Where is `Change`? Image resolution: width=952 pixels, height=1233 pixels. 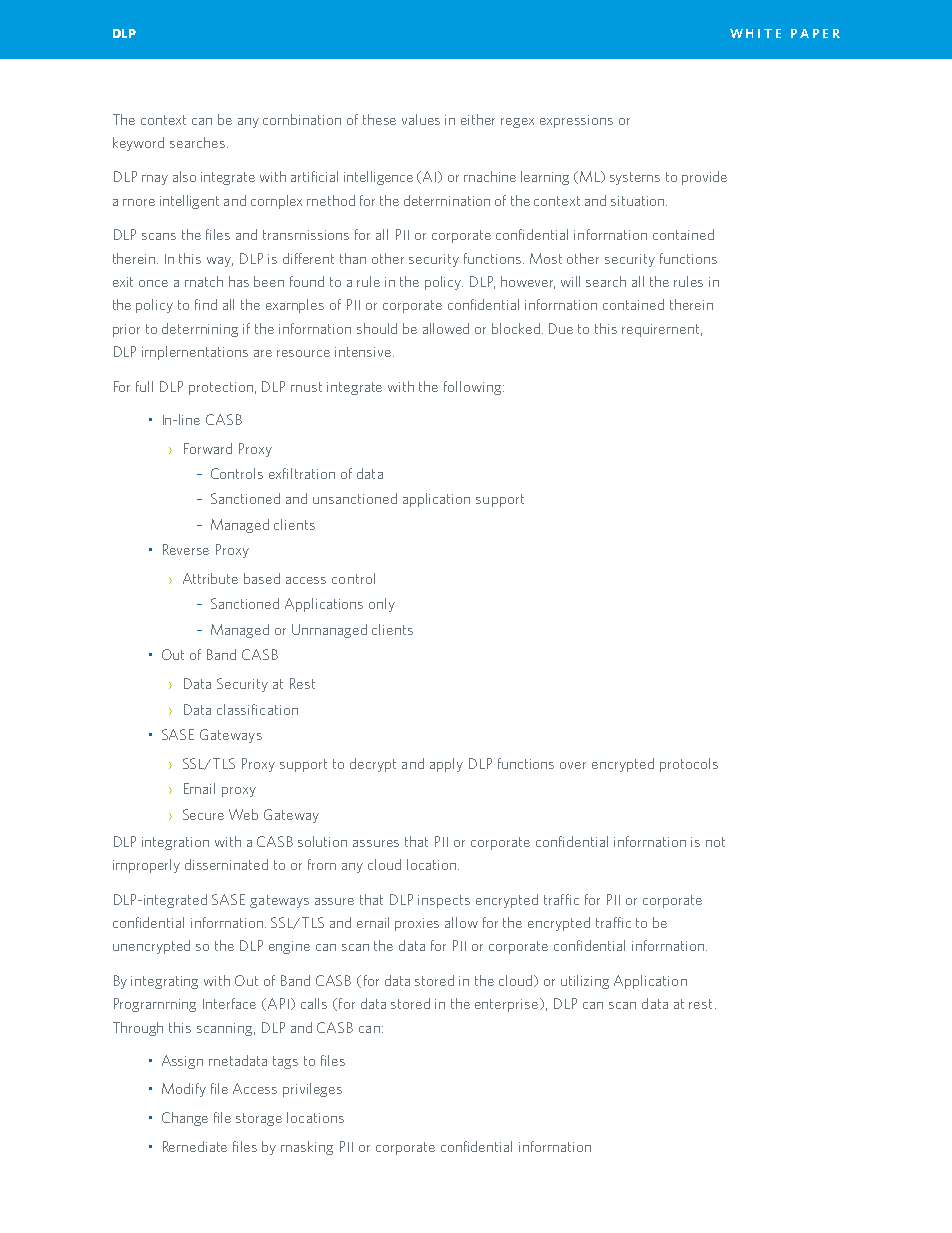 Change is located at coordinates (185, 1119).
